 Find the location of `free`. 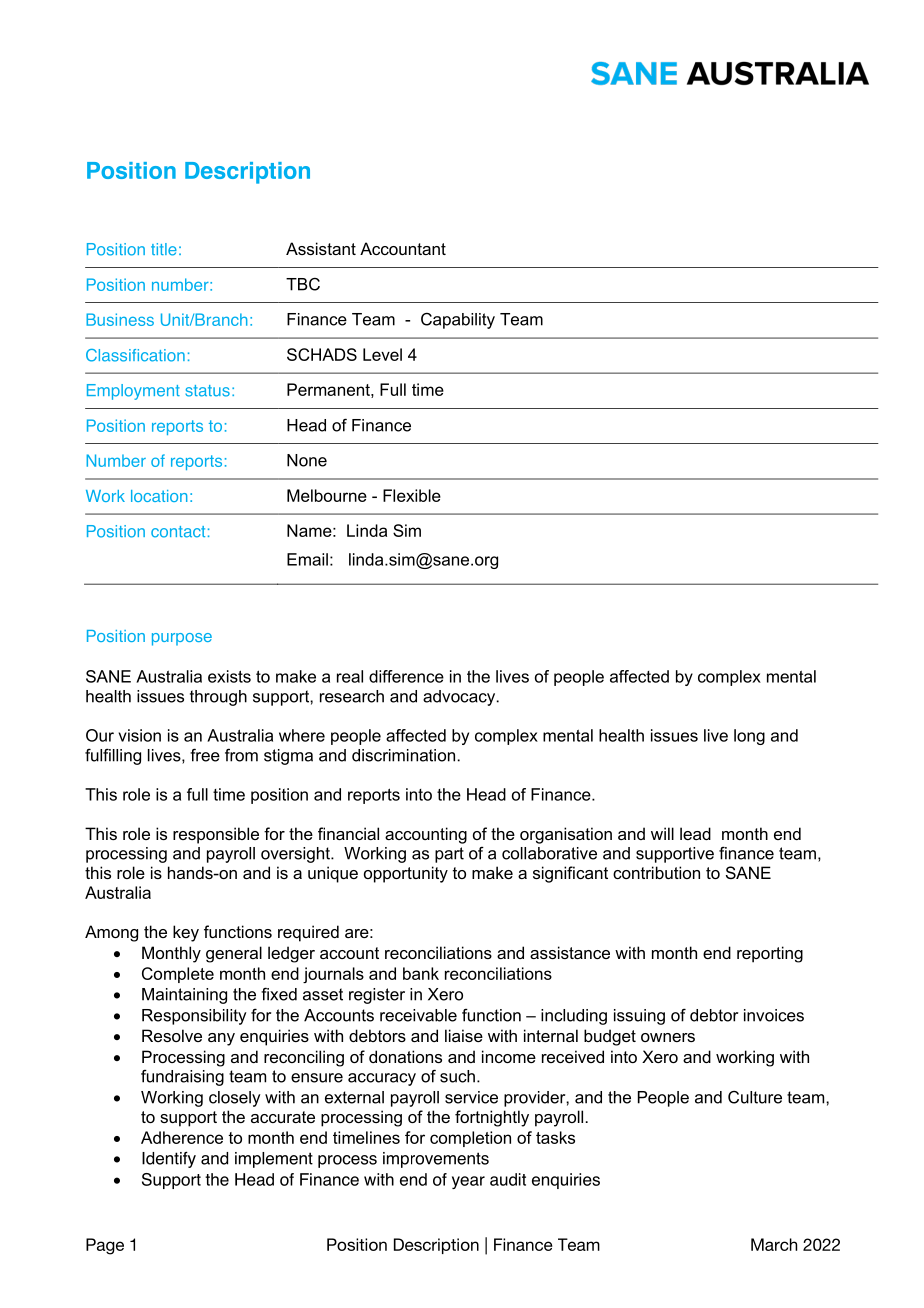

free is located at coordinates (205, 755).
